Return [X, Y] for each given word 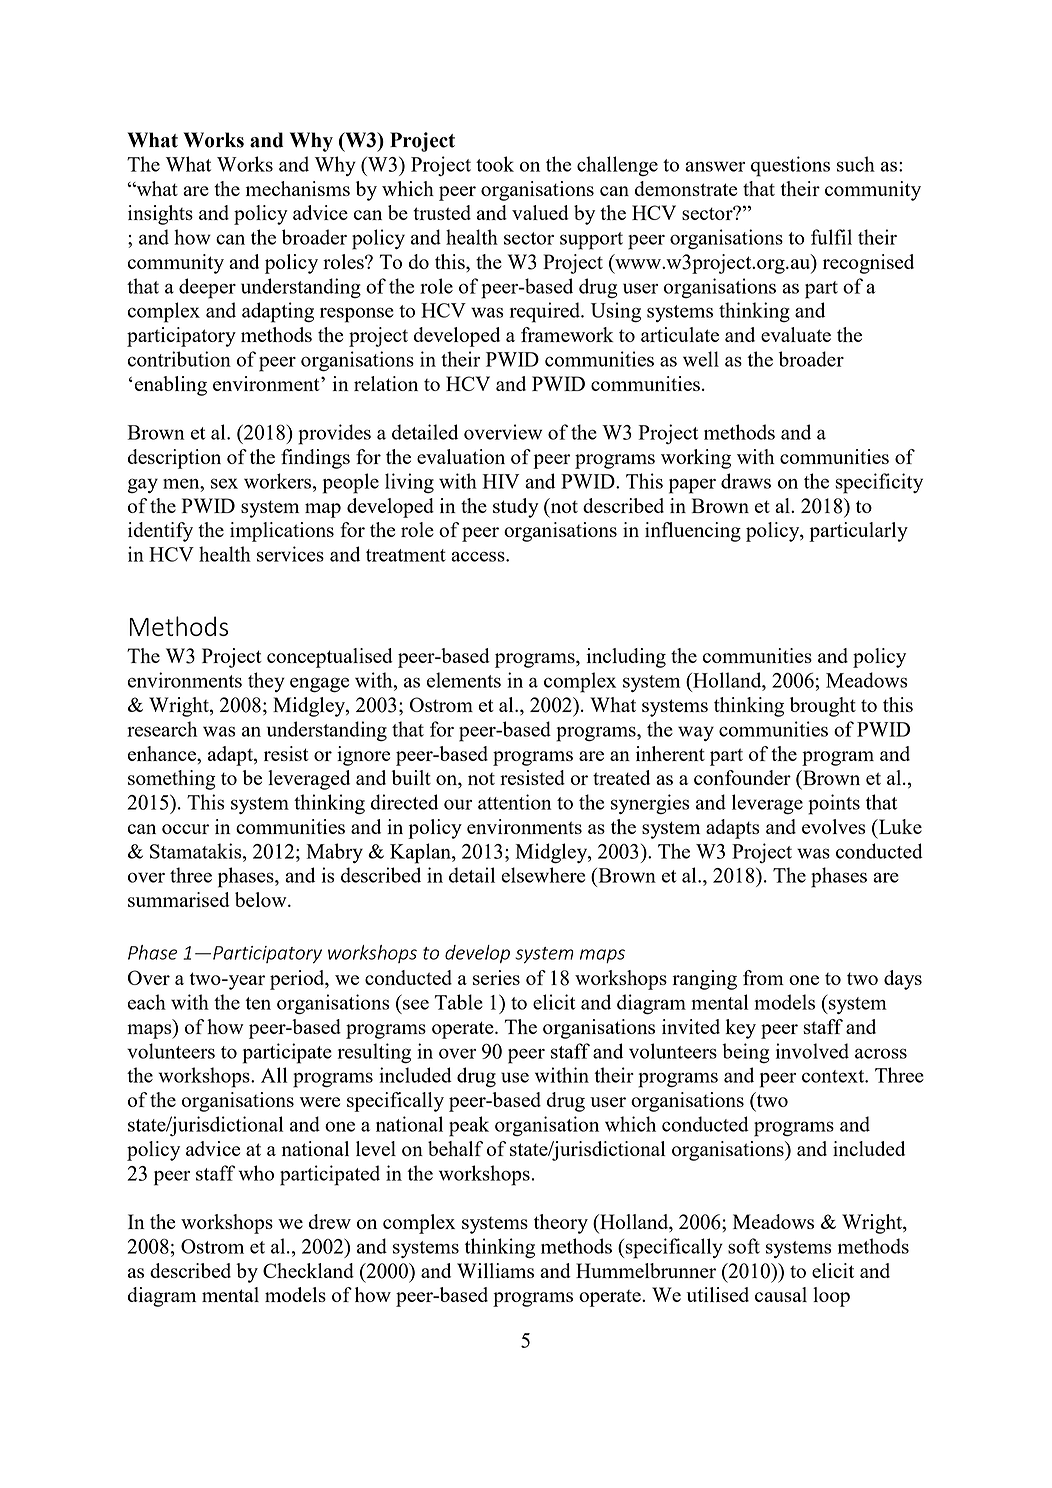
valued [540, 212]
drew [330, 1221]
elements [464, 680]
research [162, 729]
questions [790, 166]
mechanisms [298, 188]
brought [823, 707]
